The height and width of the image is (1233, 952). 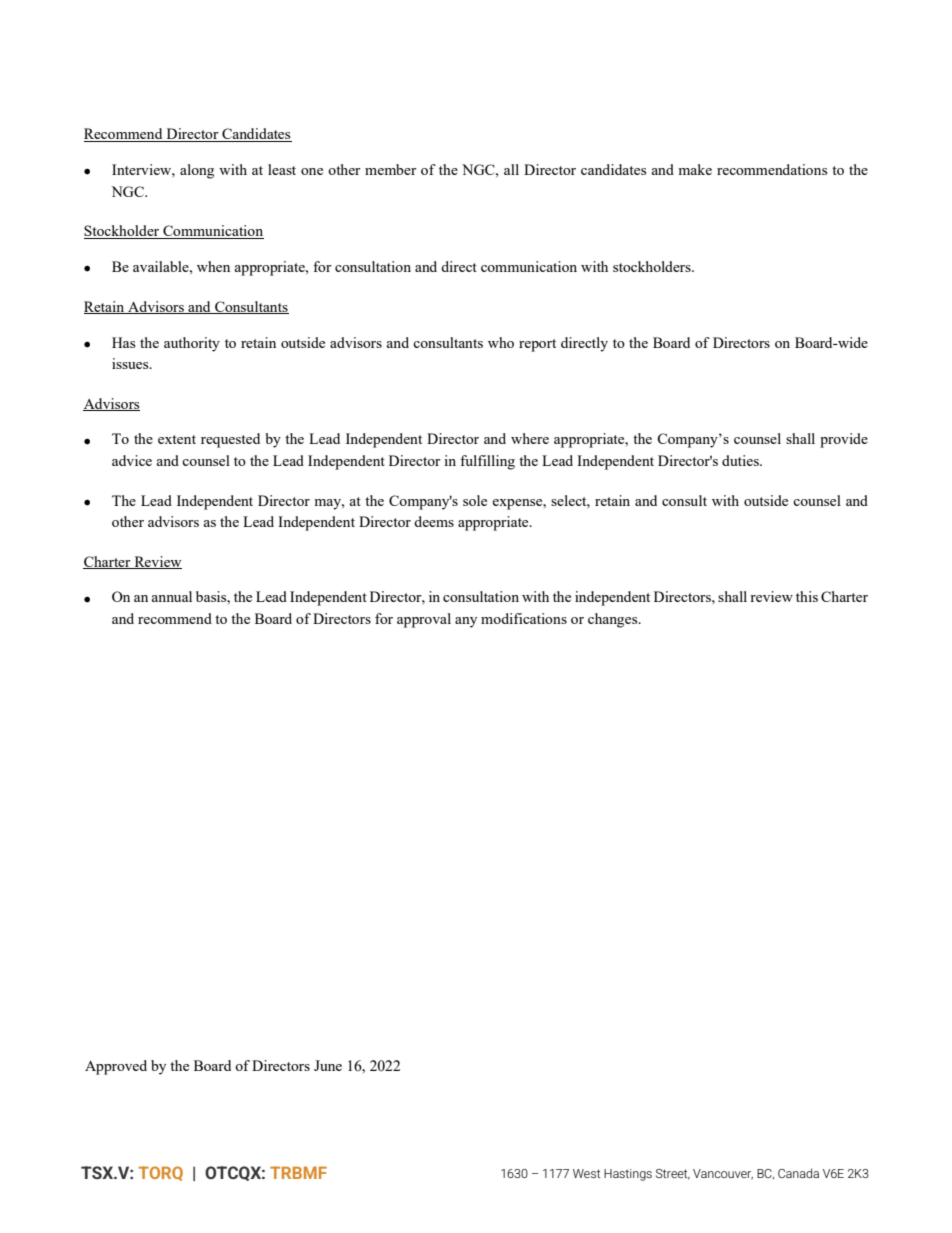 What do you see at coordinates (807, 596) in the image?
I see `this` at bounding box center [807, 596].
